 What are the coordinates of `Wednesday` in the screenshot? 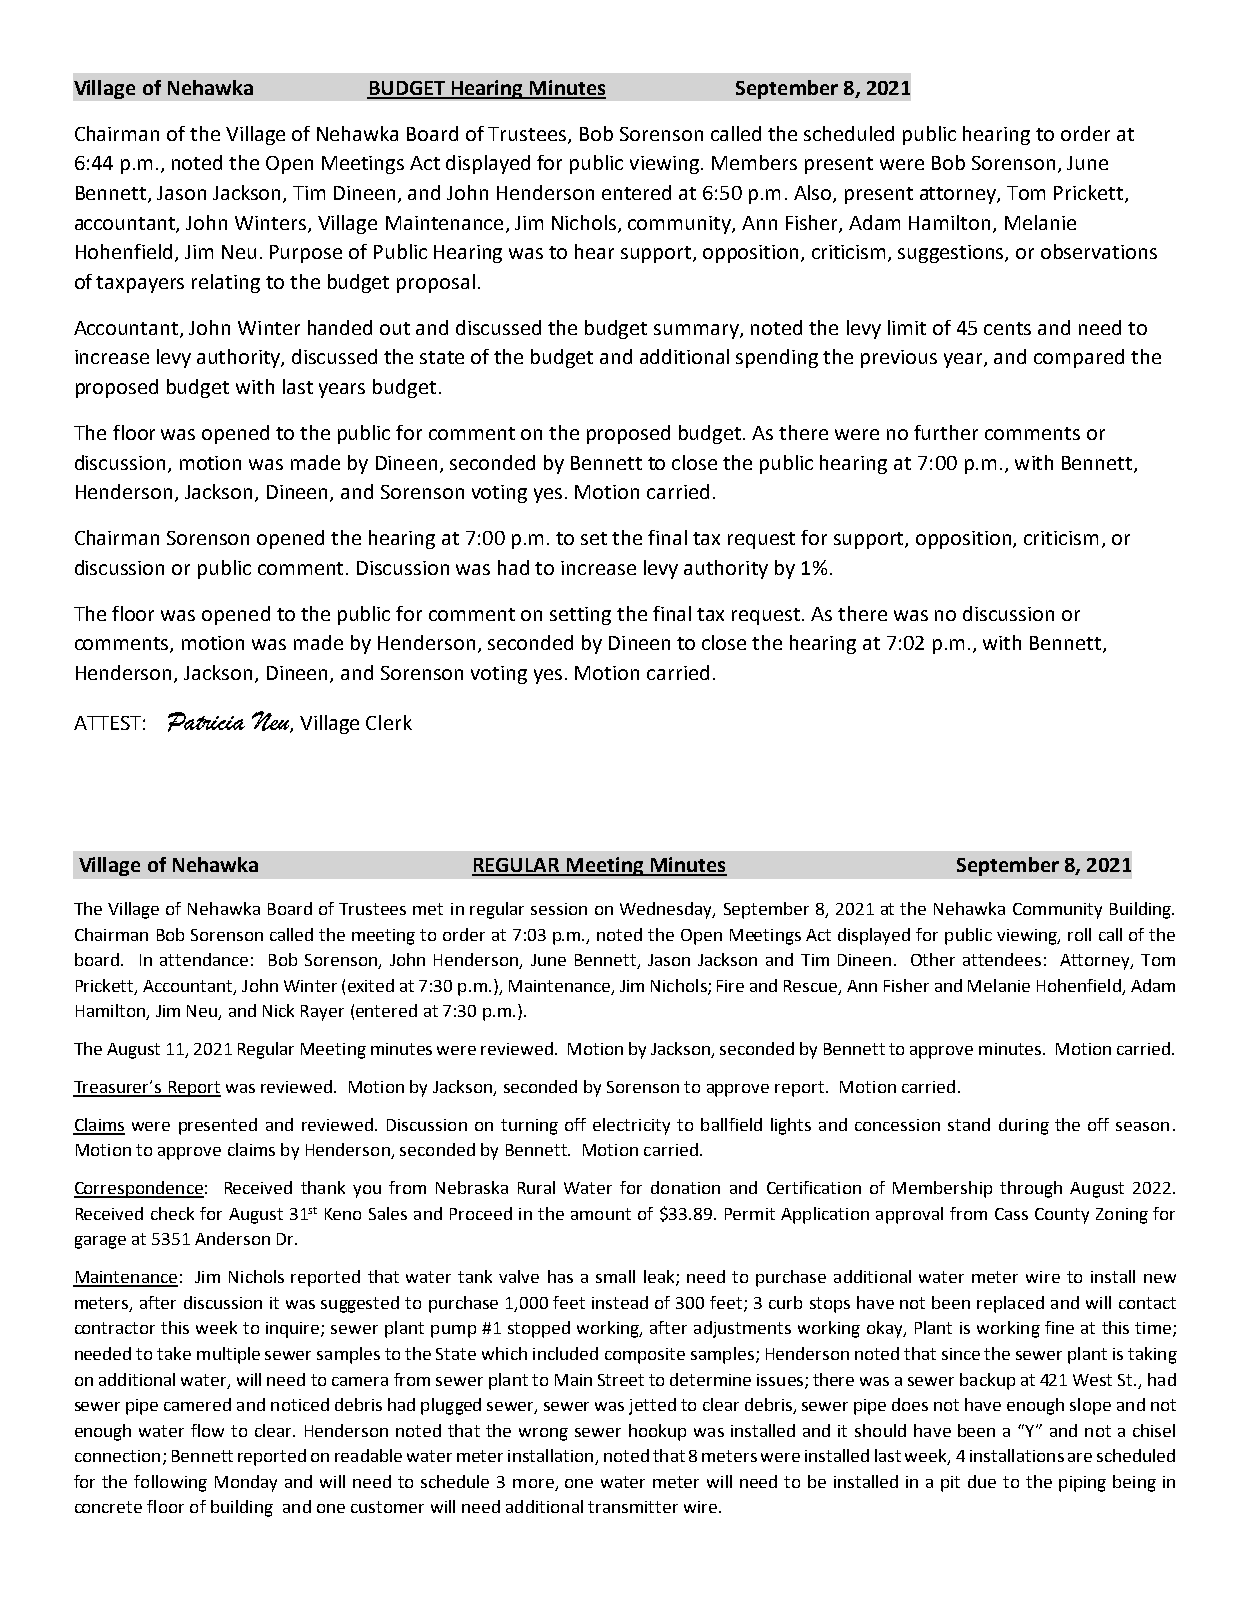 It's located at (667, 910).
